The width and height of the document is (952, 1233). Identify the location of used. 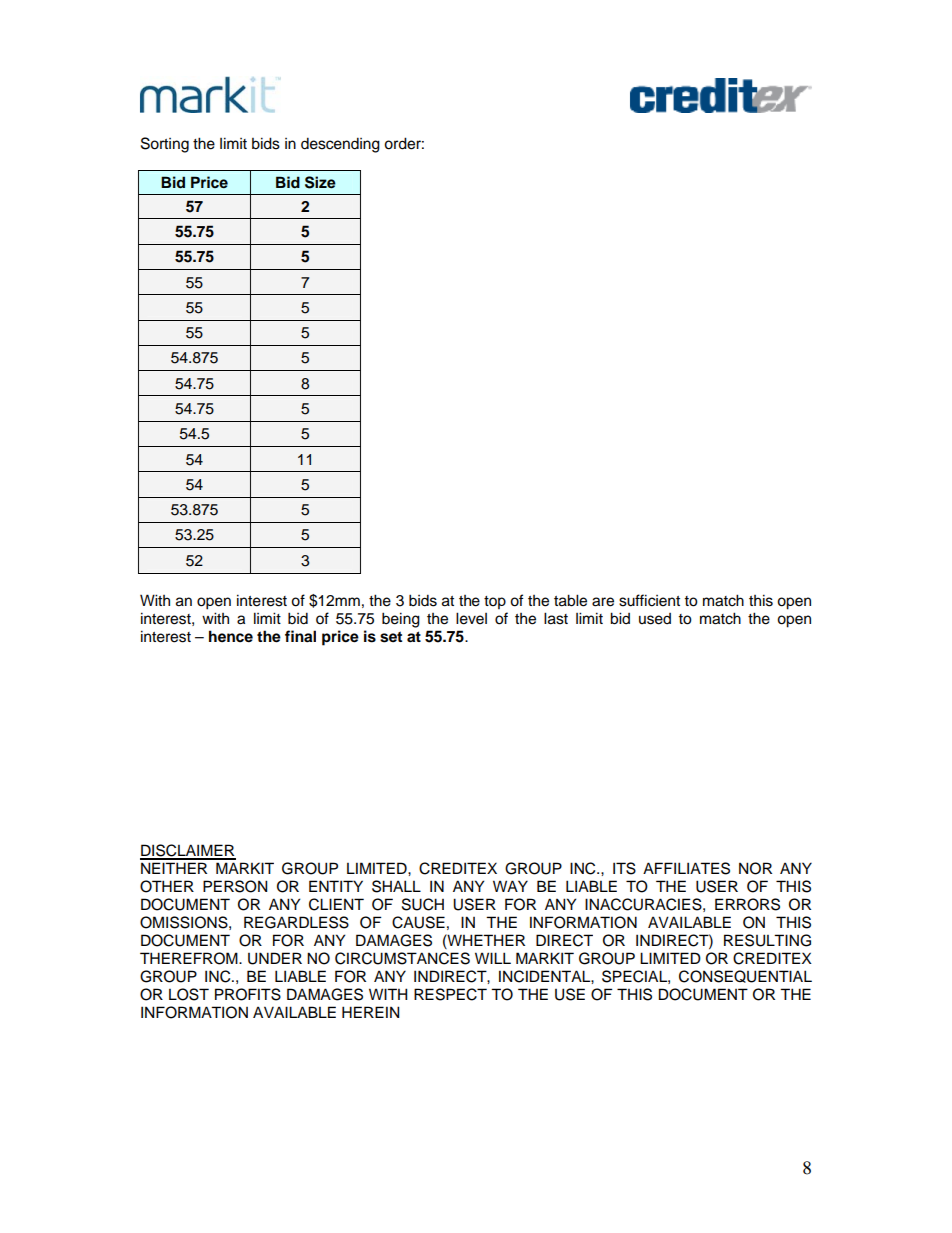
(655, 619).
